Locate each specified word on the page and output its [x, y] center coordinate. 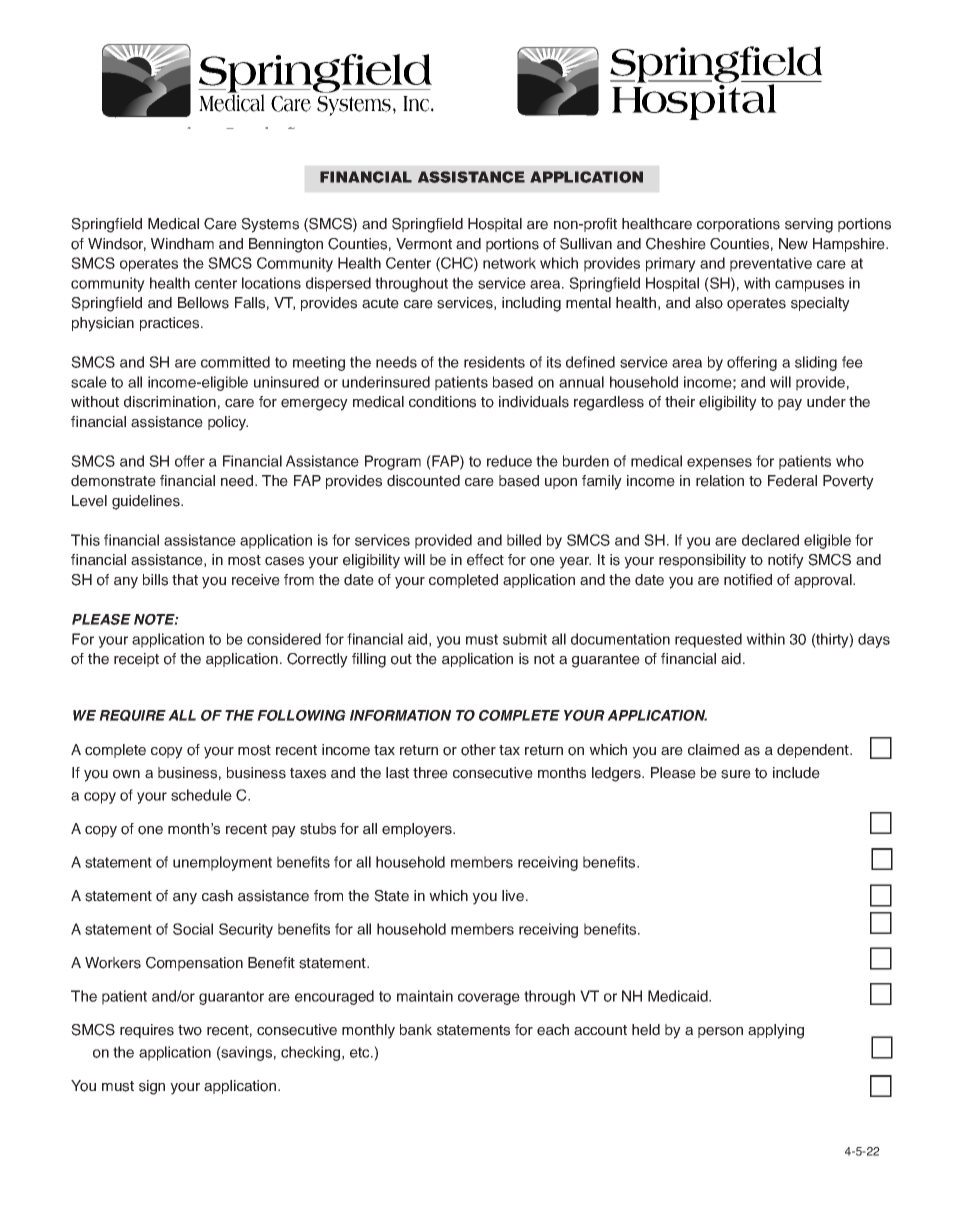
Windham [182, 244]
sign [152, 1087]
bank [416, 1030]
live [513, 896]
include [796, 773]
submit [525, 639]
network [509, 263]
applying [776, 1031]
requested [708, 640]
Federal [792, 481]
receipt [136, 660]
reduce [509, 461]
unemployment [222, 863]
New [793, 244]
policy [228, 423]
